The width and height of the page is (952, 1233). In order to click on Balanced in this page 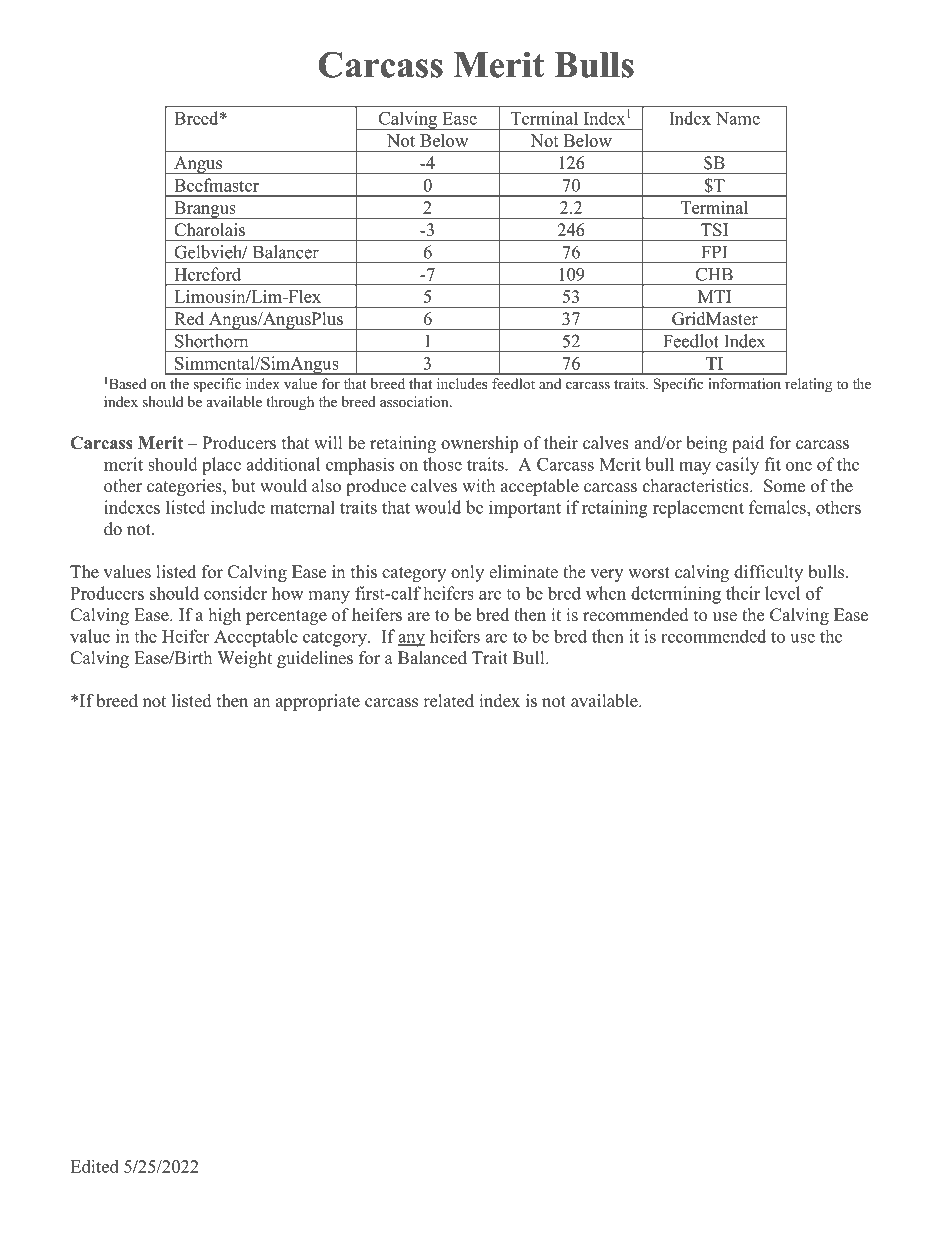, I will do `click(432, 658)`.
